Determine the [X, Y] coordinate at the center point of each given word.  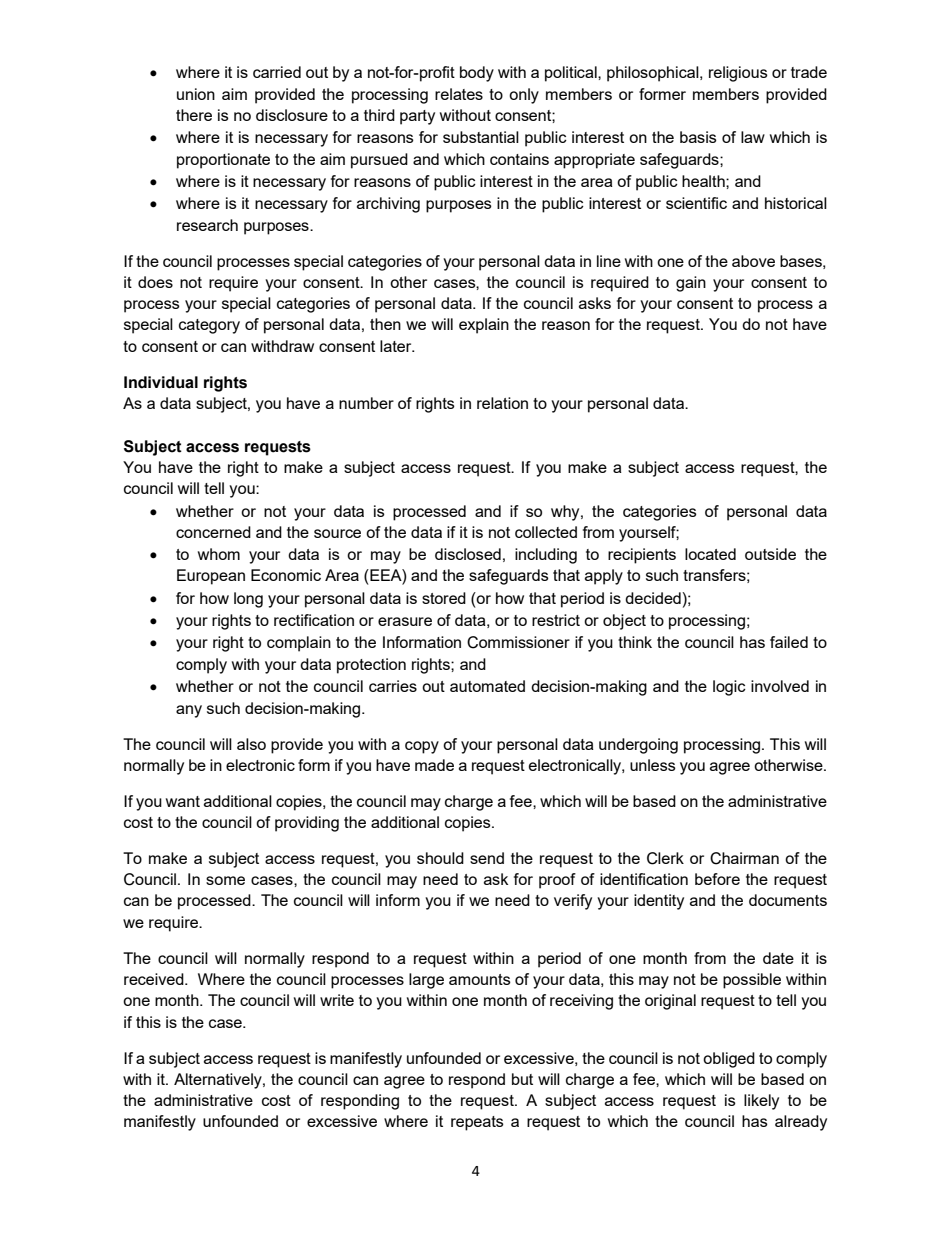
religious [738, 74]
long [248, 600]
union [196, 94]
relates [459, 94]
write [337, 1000]
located [710, 554]
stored [444, 598]
